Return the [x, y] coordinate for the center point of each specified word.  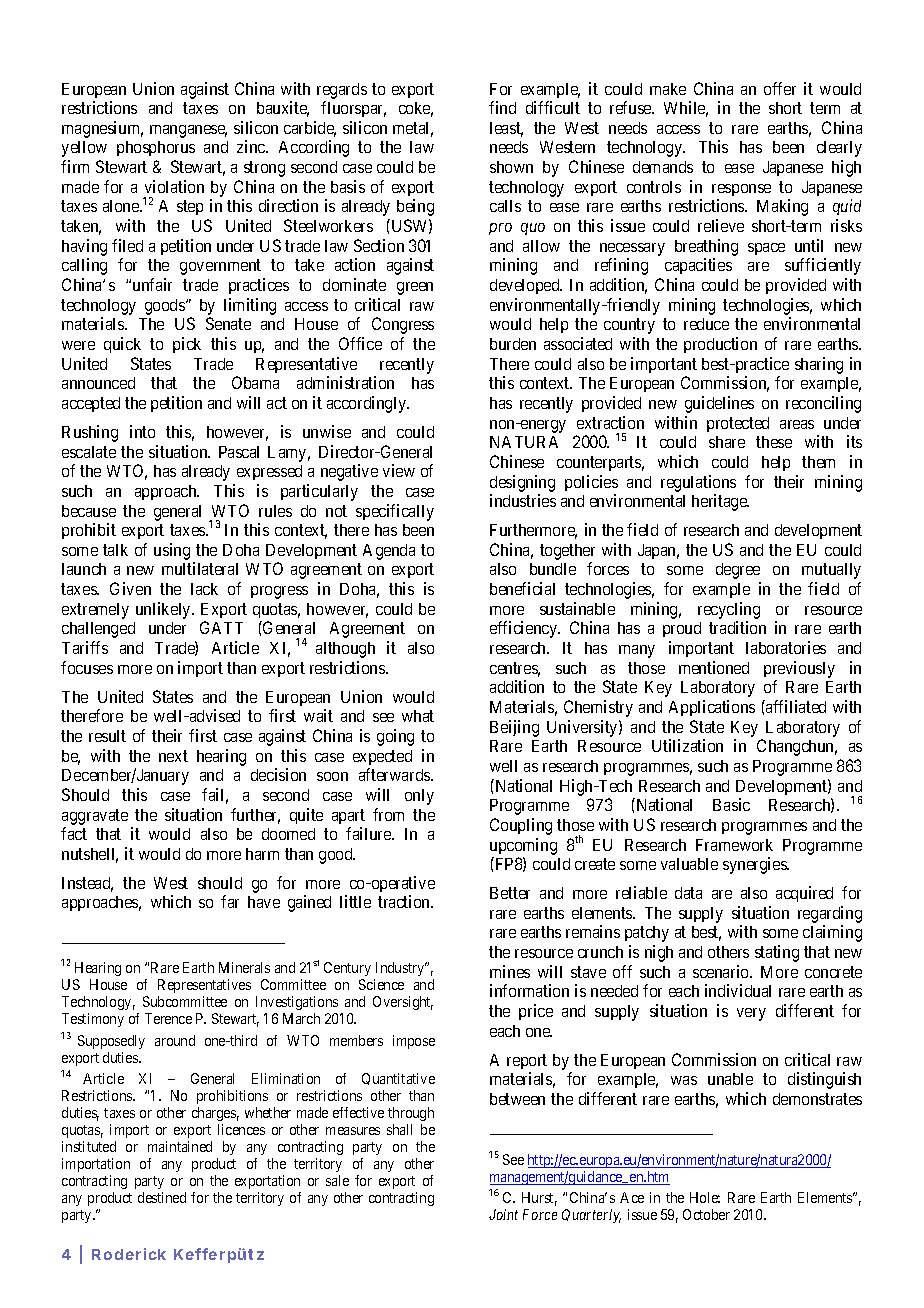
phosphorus [156, 148]
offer [780, 88]
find [502, 107]
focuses [87, 667]
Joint [503, 1214]
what [418, 716]
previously [799, 669]
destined [162, 1197]
